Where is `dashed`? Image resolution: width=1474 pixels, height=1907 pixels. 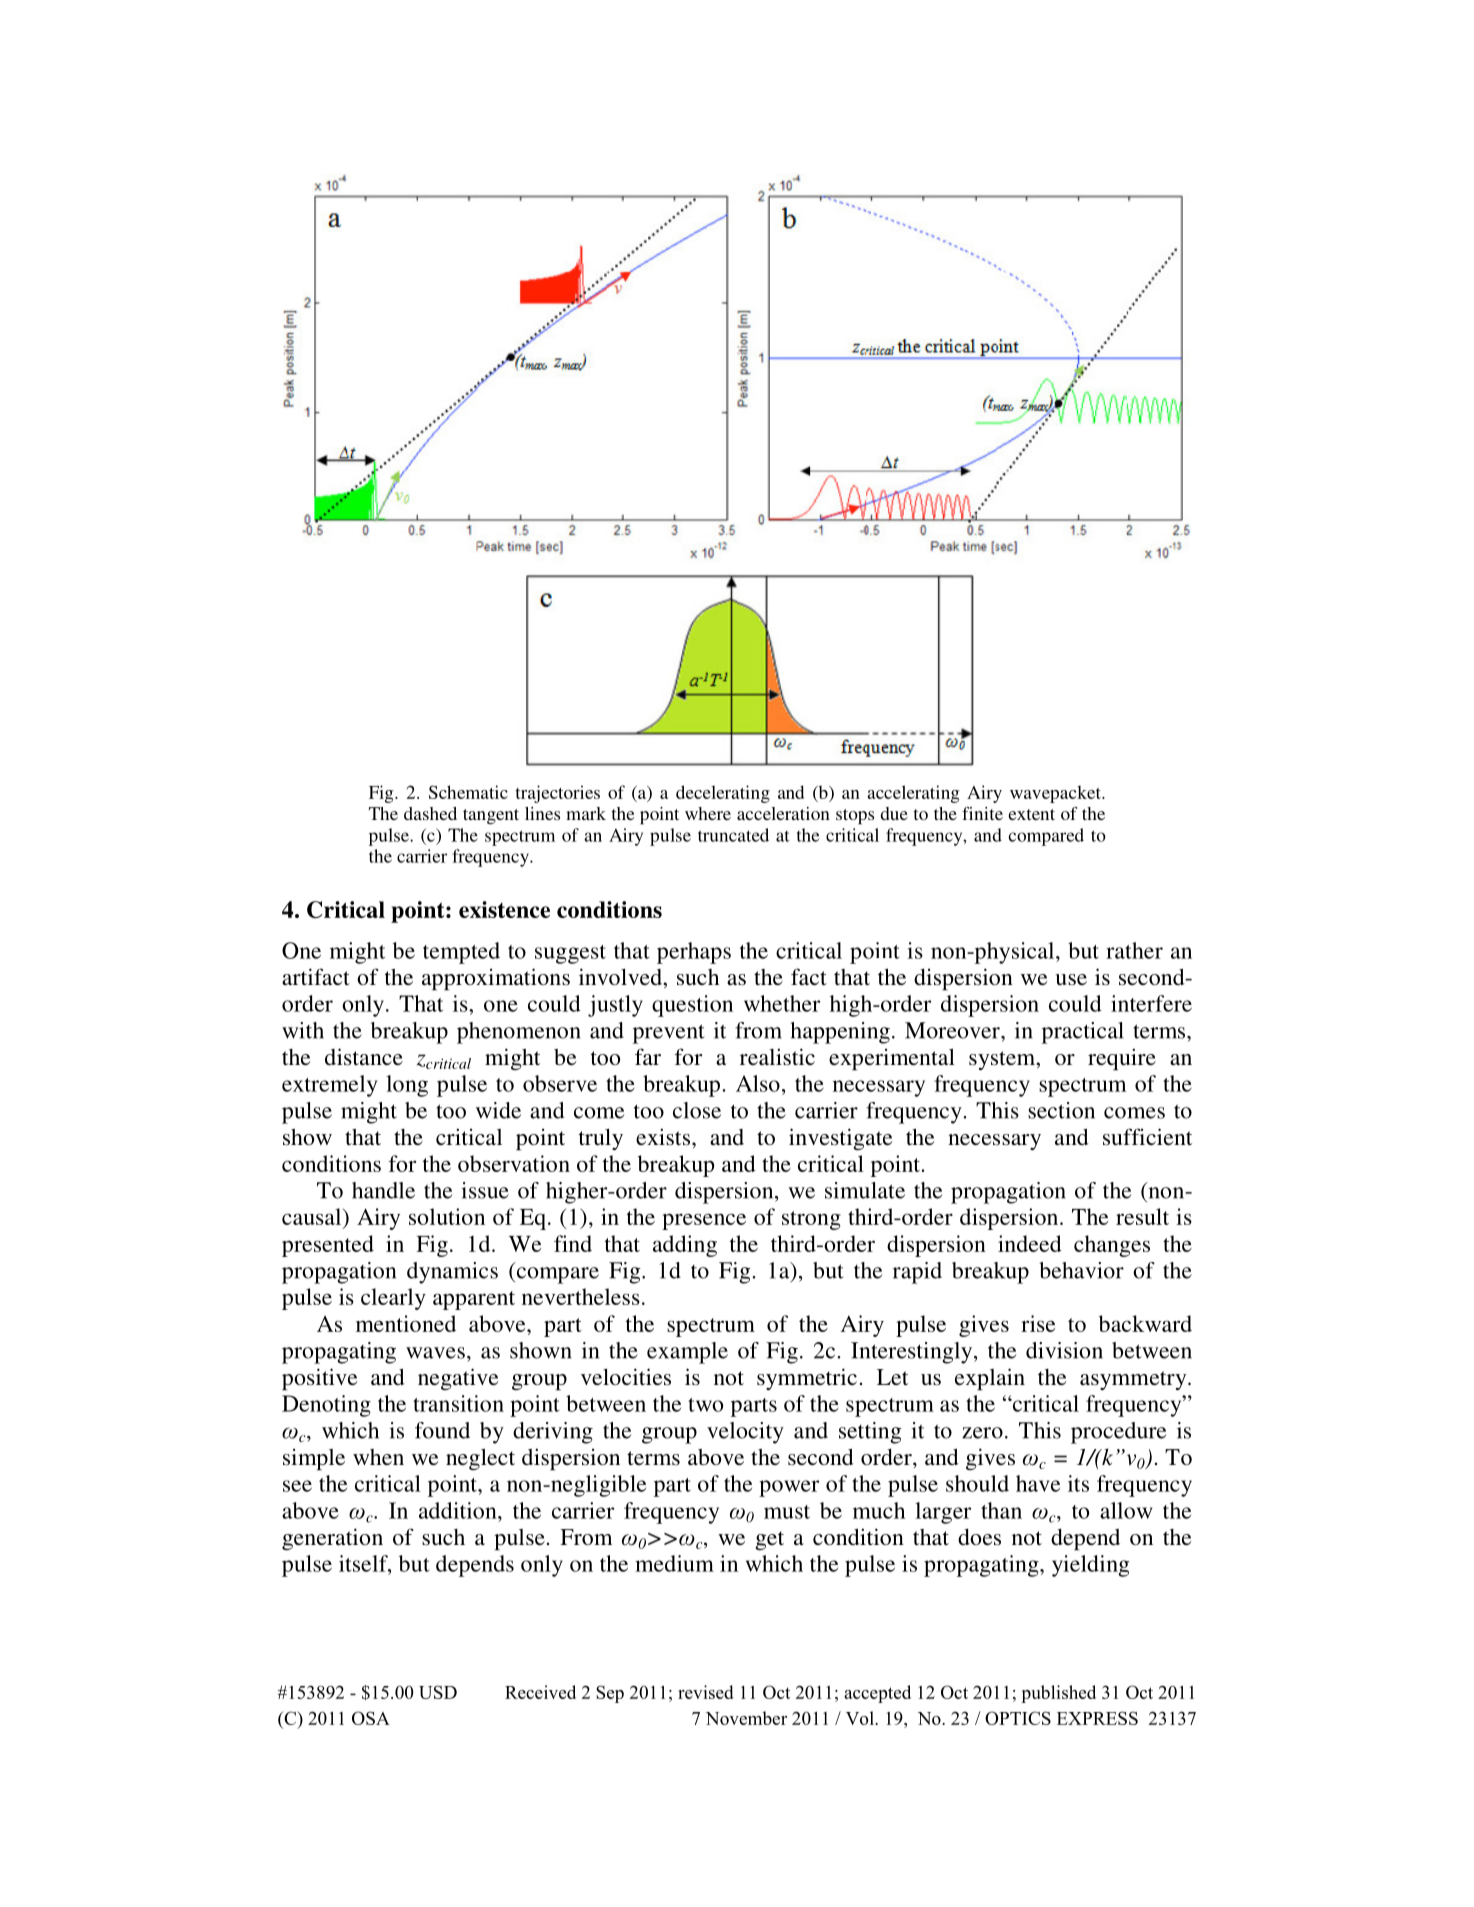 dashed is located at coordinates (430, 813).
